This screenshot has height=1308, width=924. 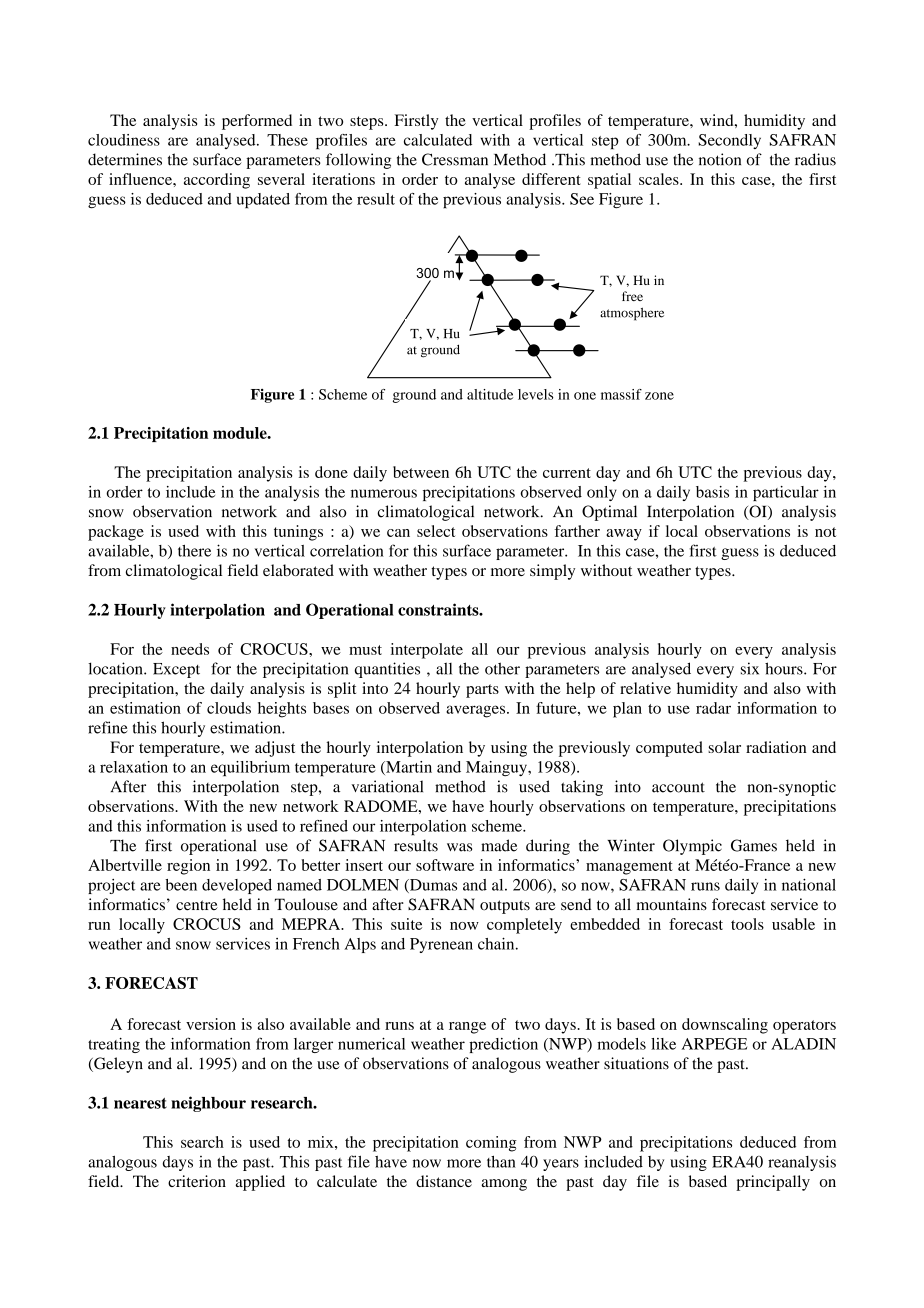 I want to click on outputs, so click(x=505, y=907).
